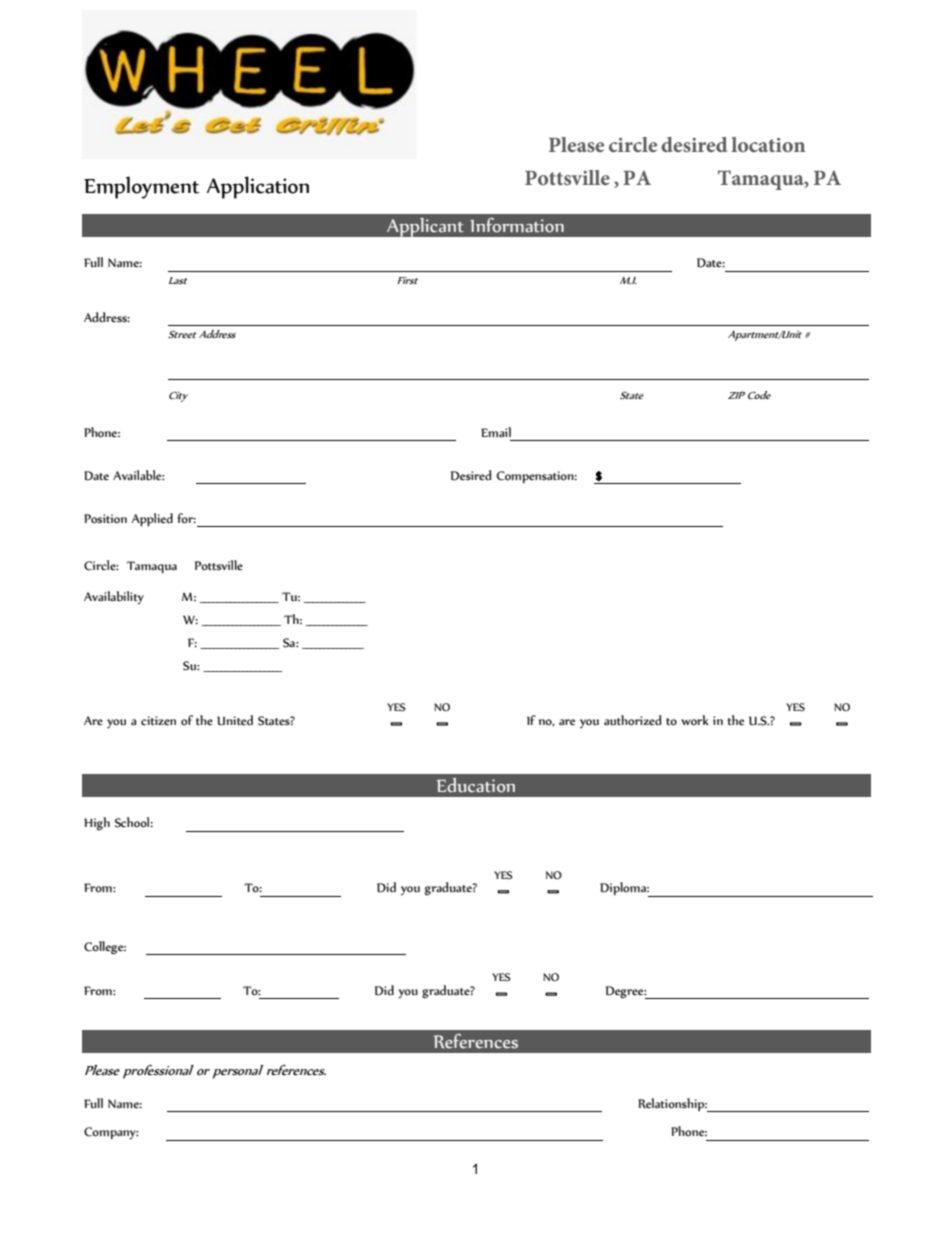  What do you see at coordinates (97, 824) in the screenshot?
I see `High` at bounding box center [97, 824].
